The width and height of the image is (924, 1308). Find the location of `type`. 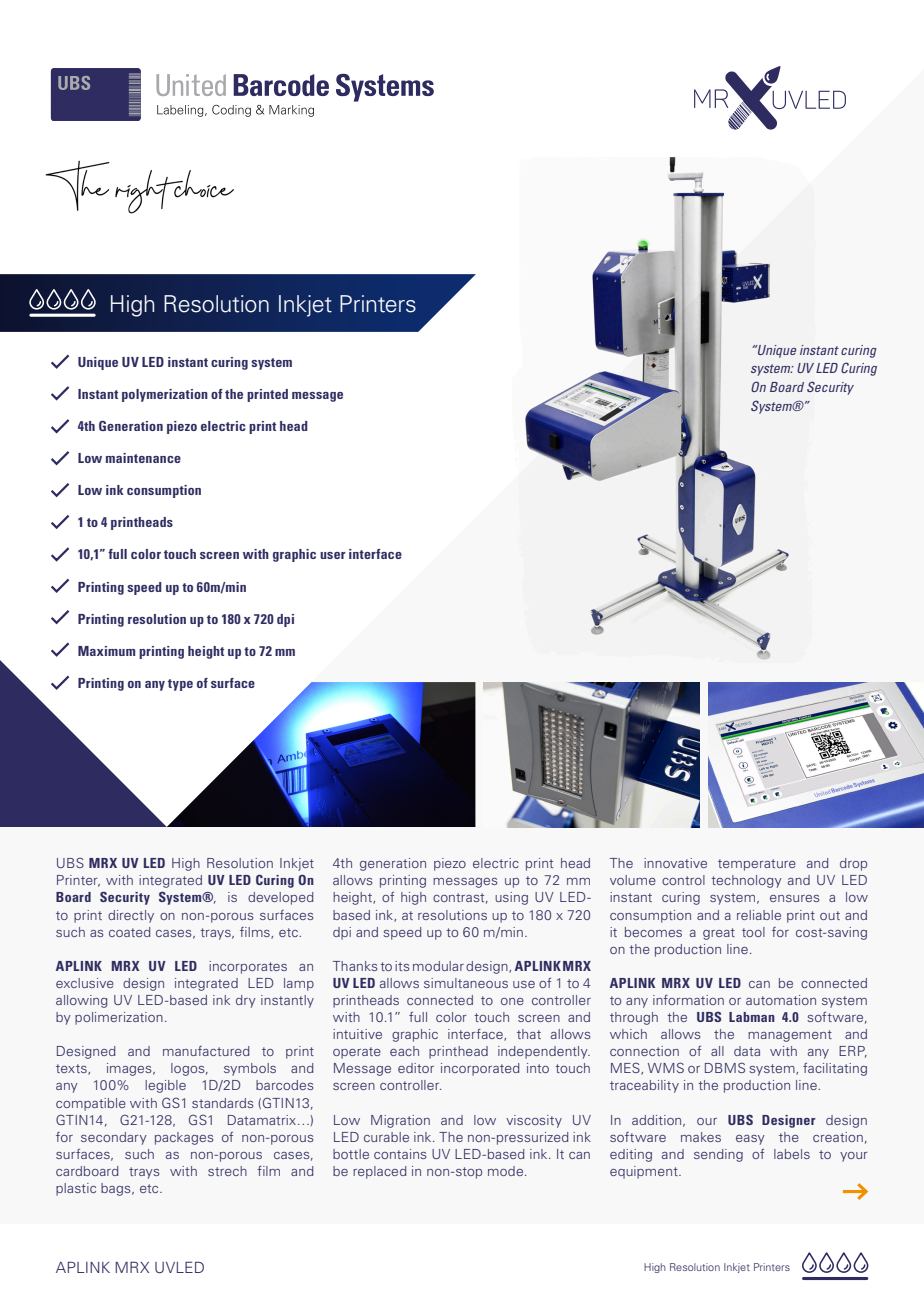

type is located at coordinates (180, 685).
